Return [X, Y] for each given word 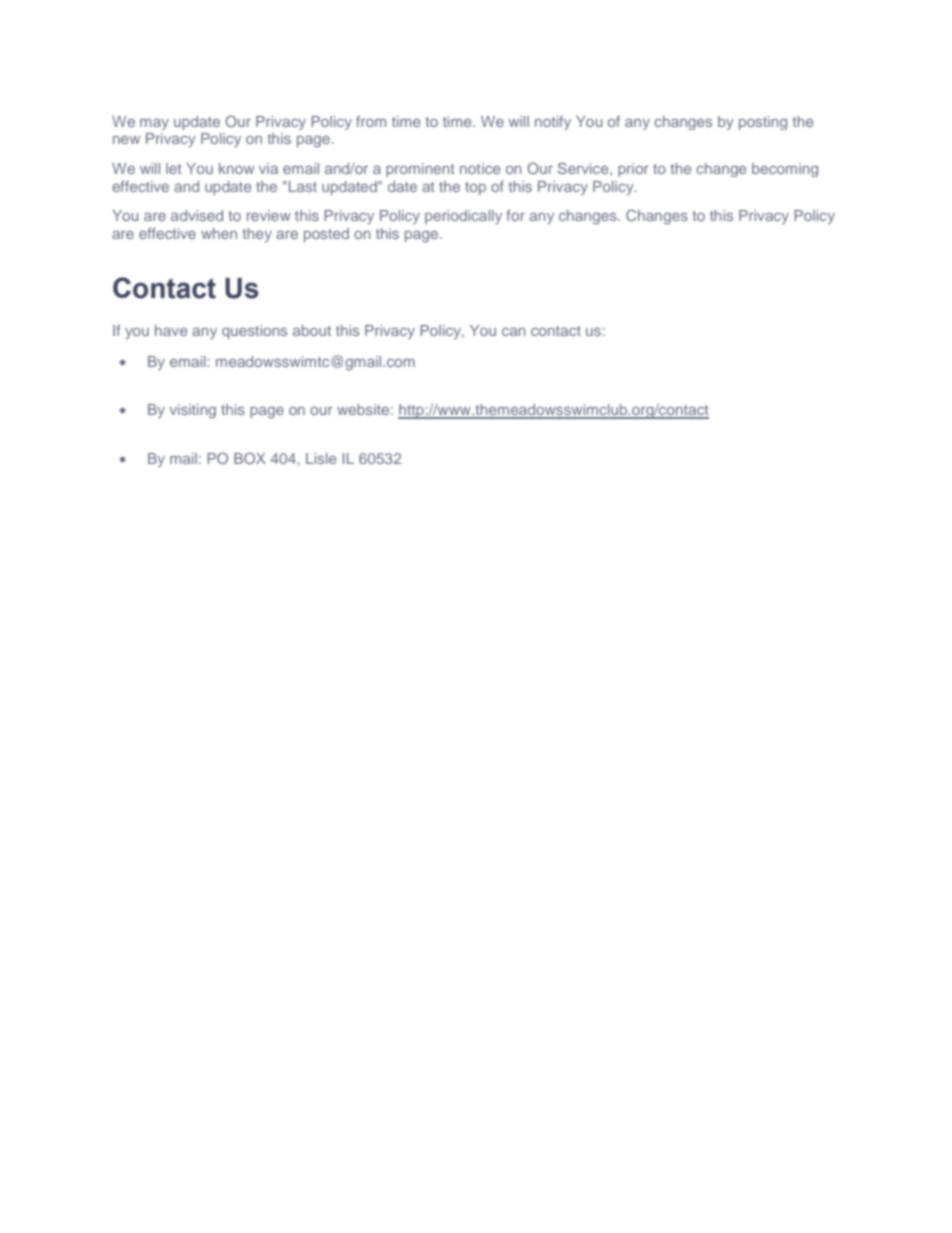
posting [763, 123]
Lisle [321, 458]
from [371, 121]
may [154, 124]
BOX [250, 458]
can [513, 331]
